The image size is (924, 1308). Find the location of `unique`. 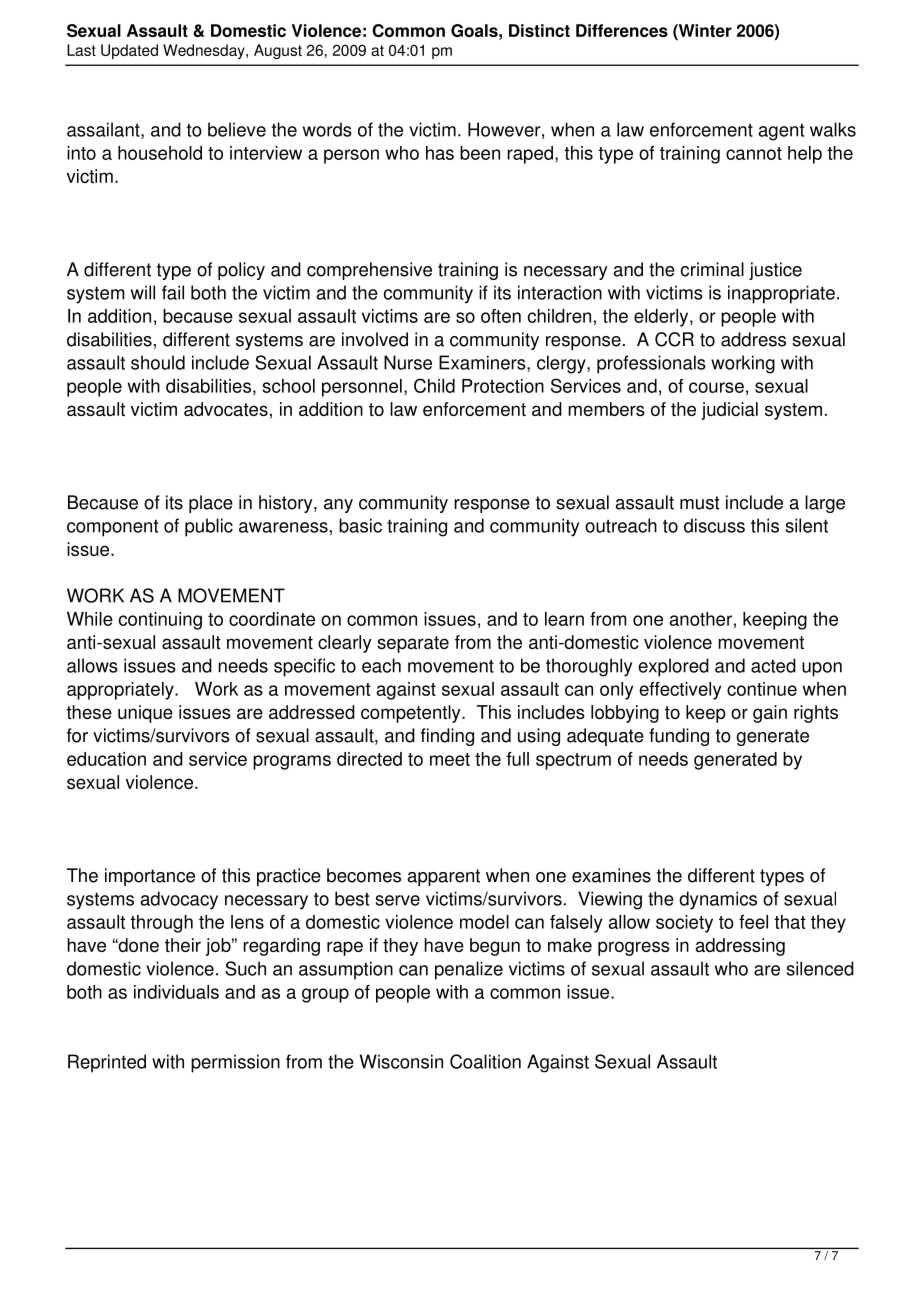

unique is located at coordinates (145, 714).
